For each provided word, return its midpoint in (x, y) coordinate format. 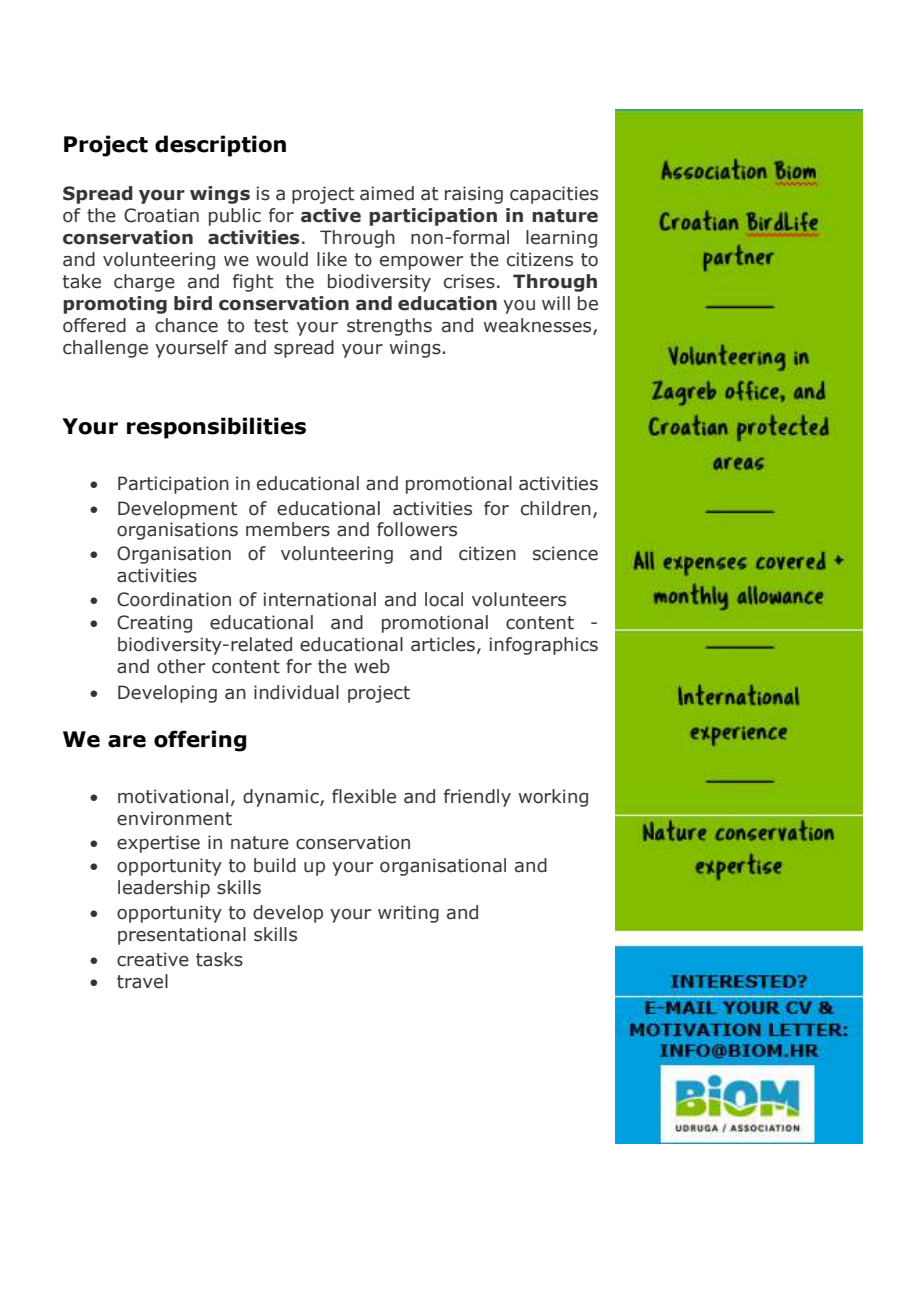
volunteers (519, 599)
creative (153, 959)
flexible (364, 796)
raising (474, 195)
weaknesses (539, 326)
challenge (105, 349)
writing (408, 914)
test (271, 326)
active (331, 215)
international (320, 599)
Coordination (174, 599)
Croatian (161, 215)
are (127, 741)
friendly (477, 798)
